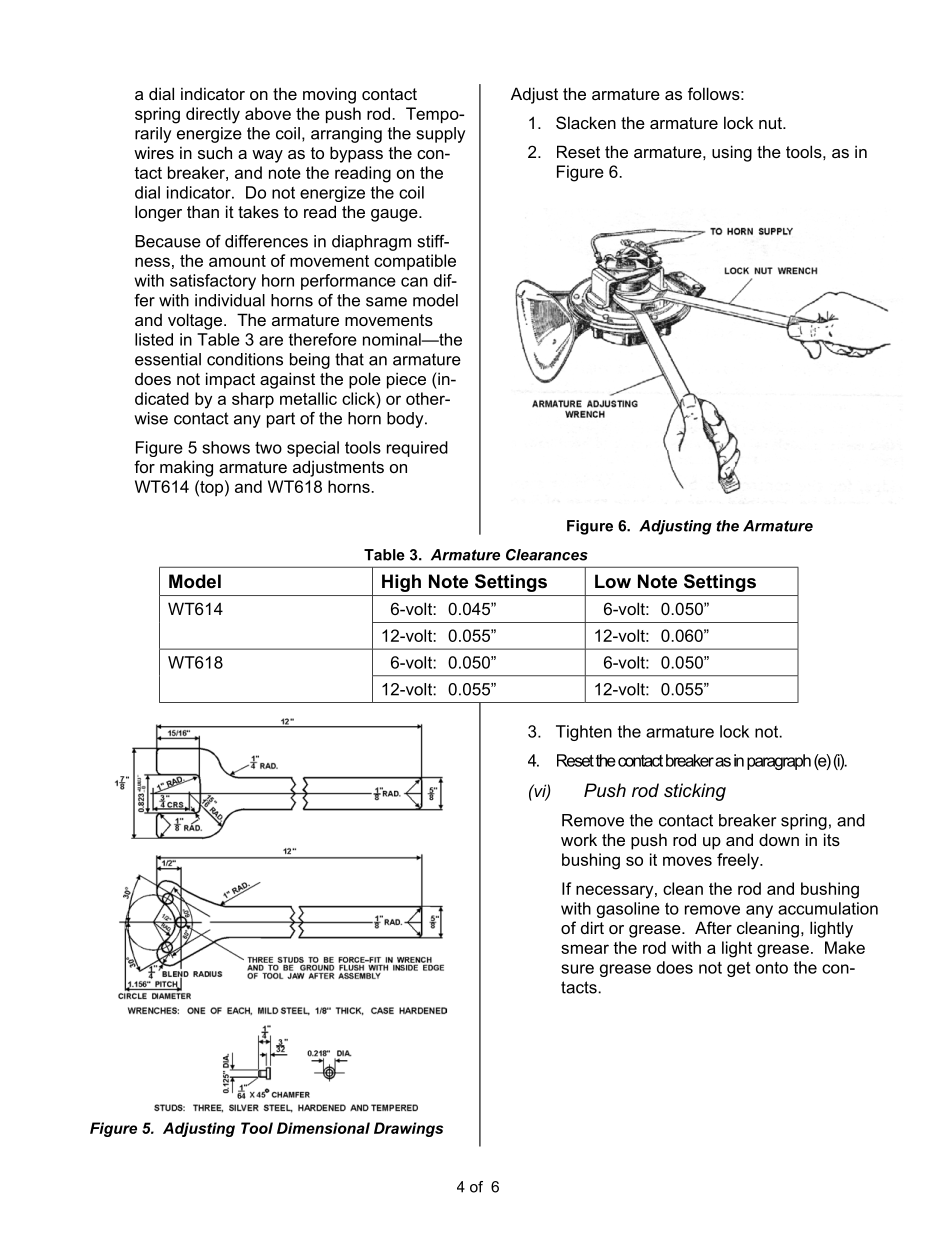 This image has height=1233, width=952. What do you see at coordinates (547, 555) in the image?
I see `Clearances` at bounding box center [547, 555].
